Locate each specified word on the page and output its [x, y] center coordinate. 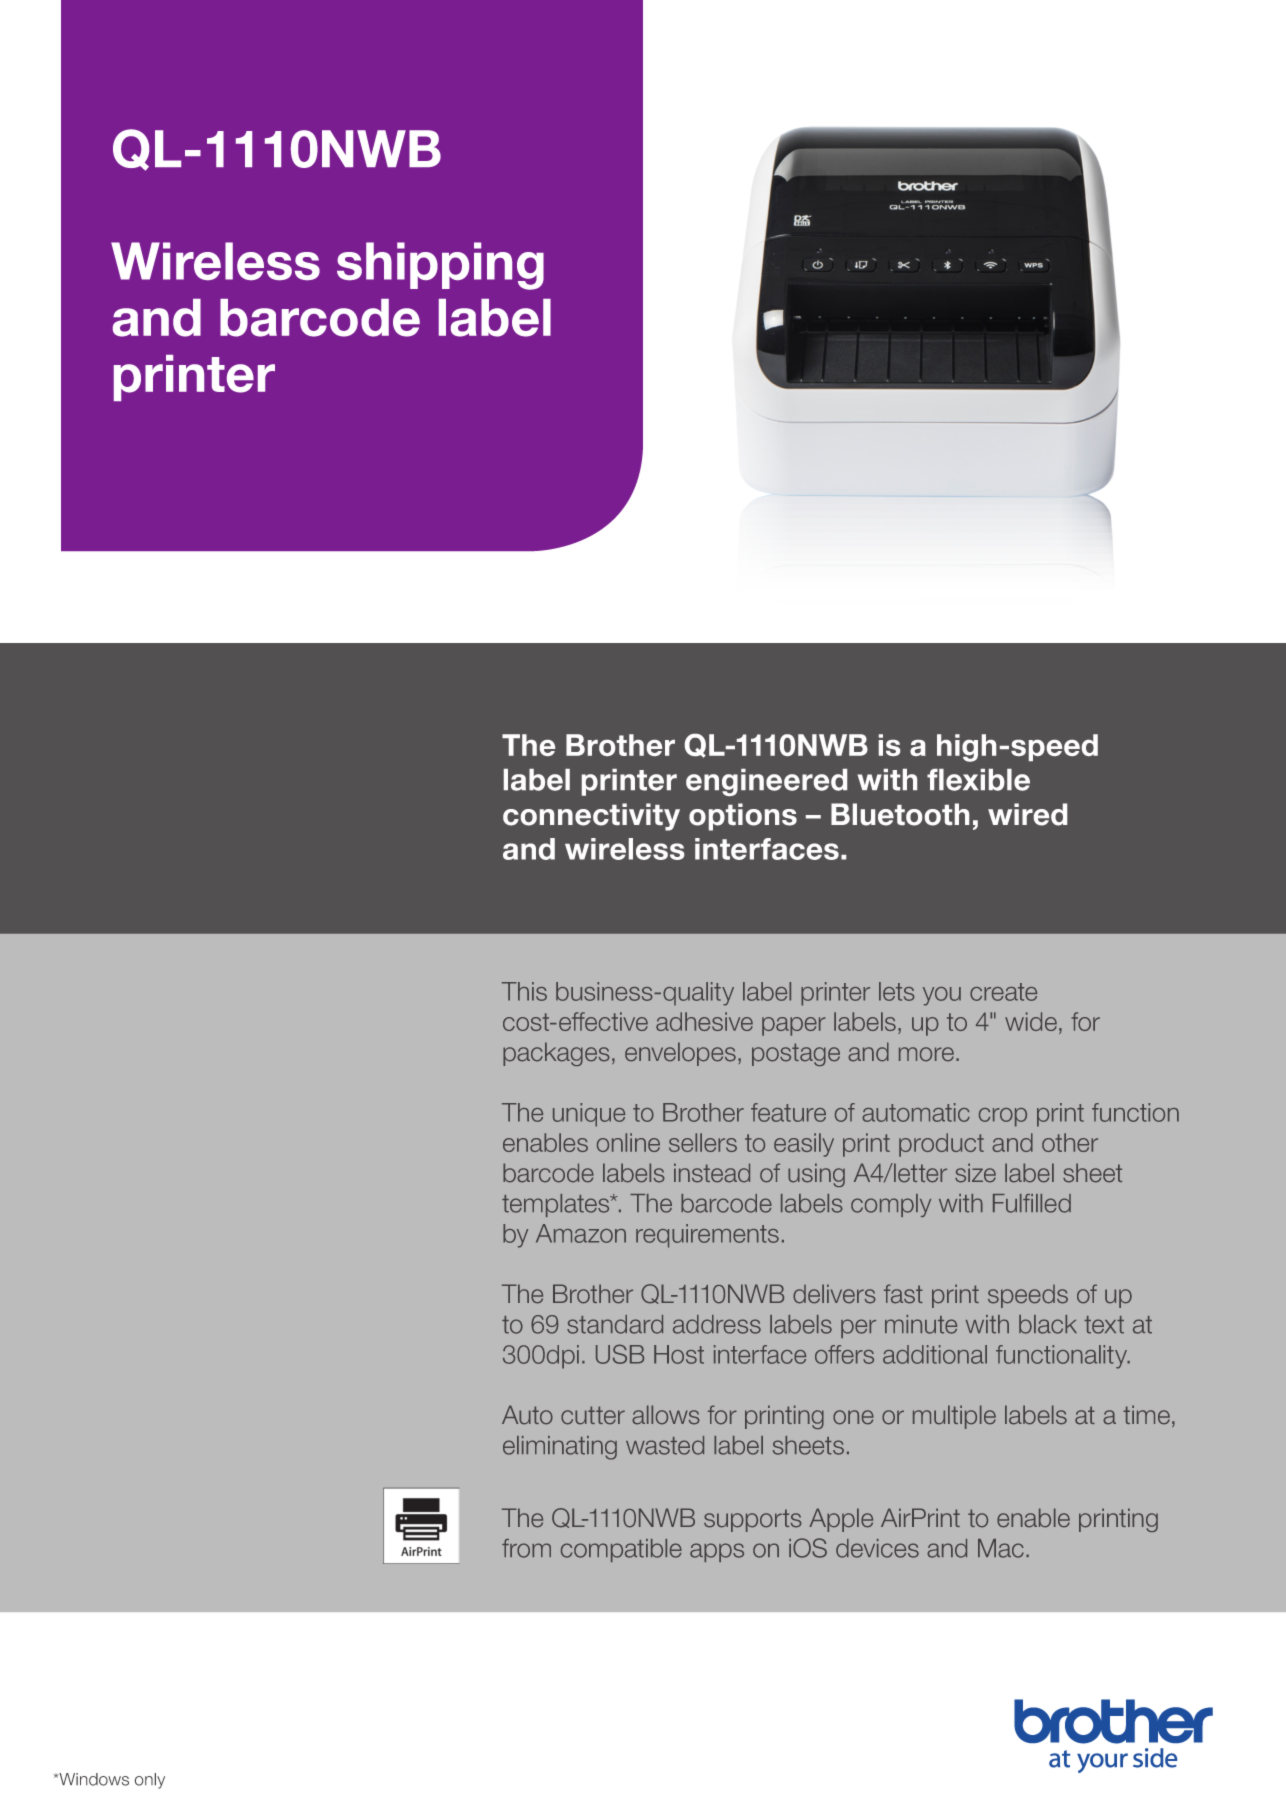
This [524, 991]
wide [1031, 1021]
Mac [1001, 1548]
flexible [978, 780]
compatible [621, 1550]
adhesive [704, 1021]
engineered [766, 782]
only [149, 1781]
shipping [440, 266]
